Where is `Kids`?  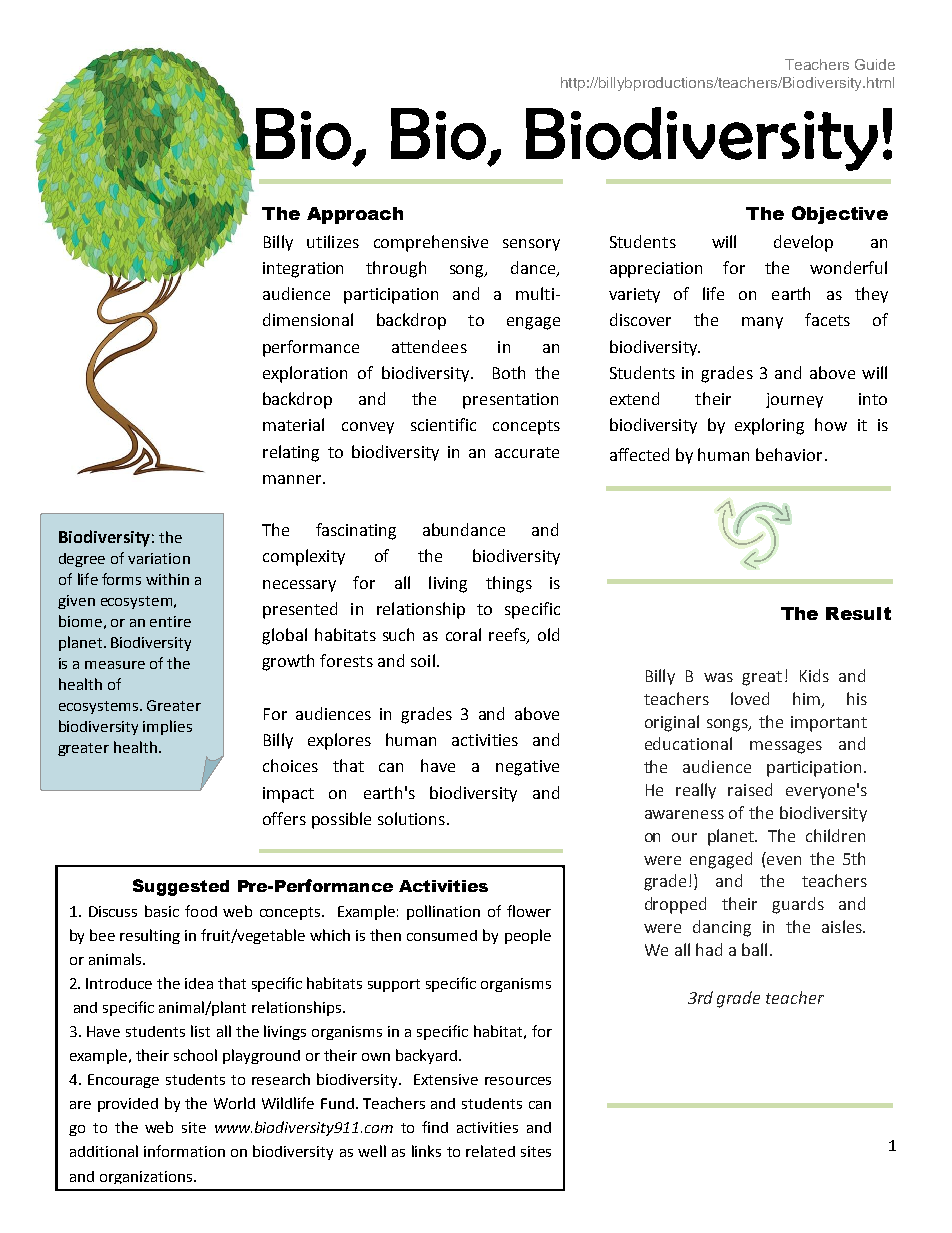
Kids is located at coordinates (814, 675).
